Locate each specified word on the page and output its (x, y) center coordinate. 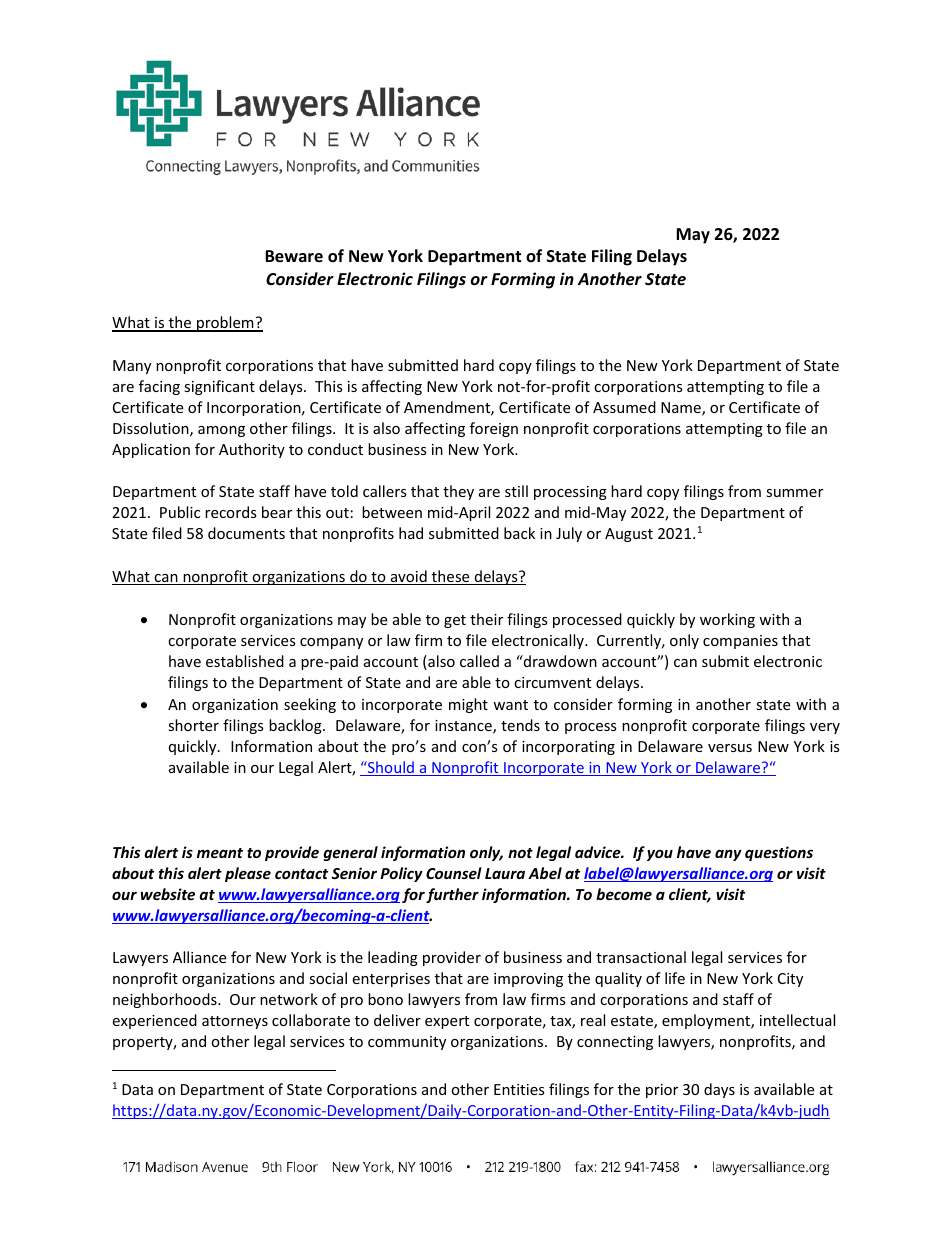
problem (225, 324)
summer (794, 493)
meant (220, 853)
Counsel (454, 873)
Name (682, 409)
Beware (294, 256)
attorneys (235, 1022)
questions (779, 853)
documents (246, 533)
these (451, 577)
